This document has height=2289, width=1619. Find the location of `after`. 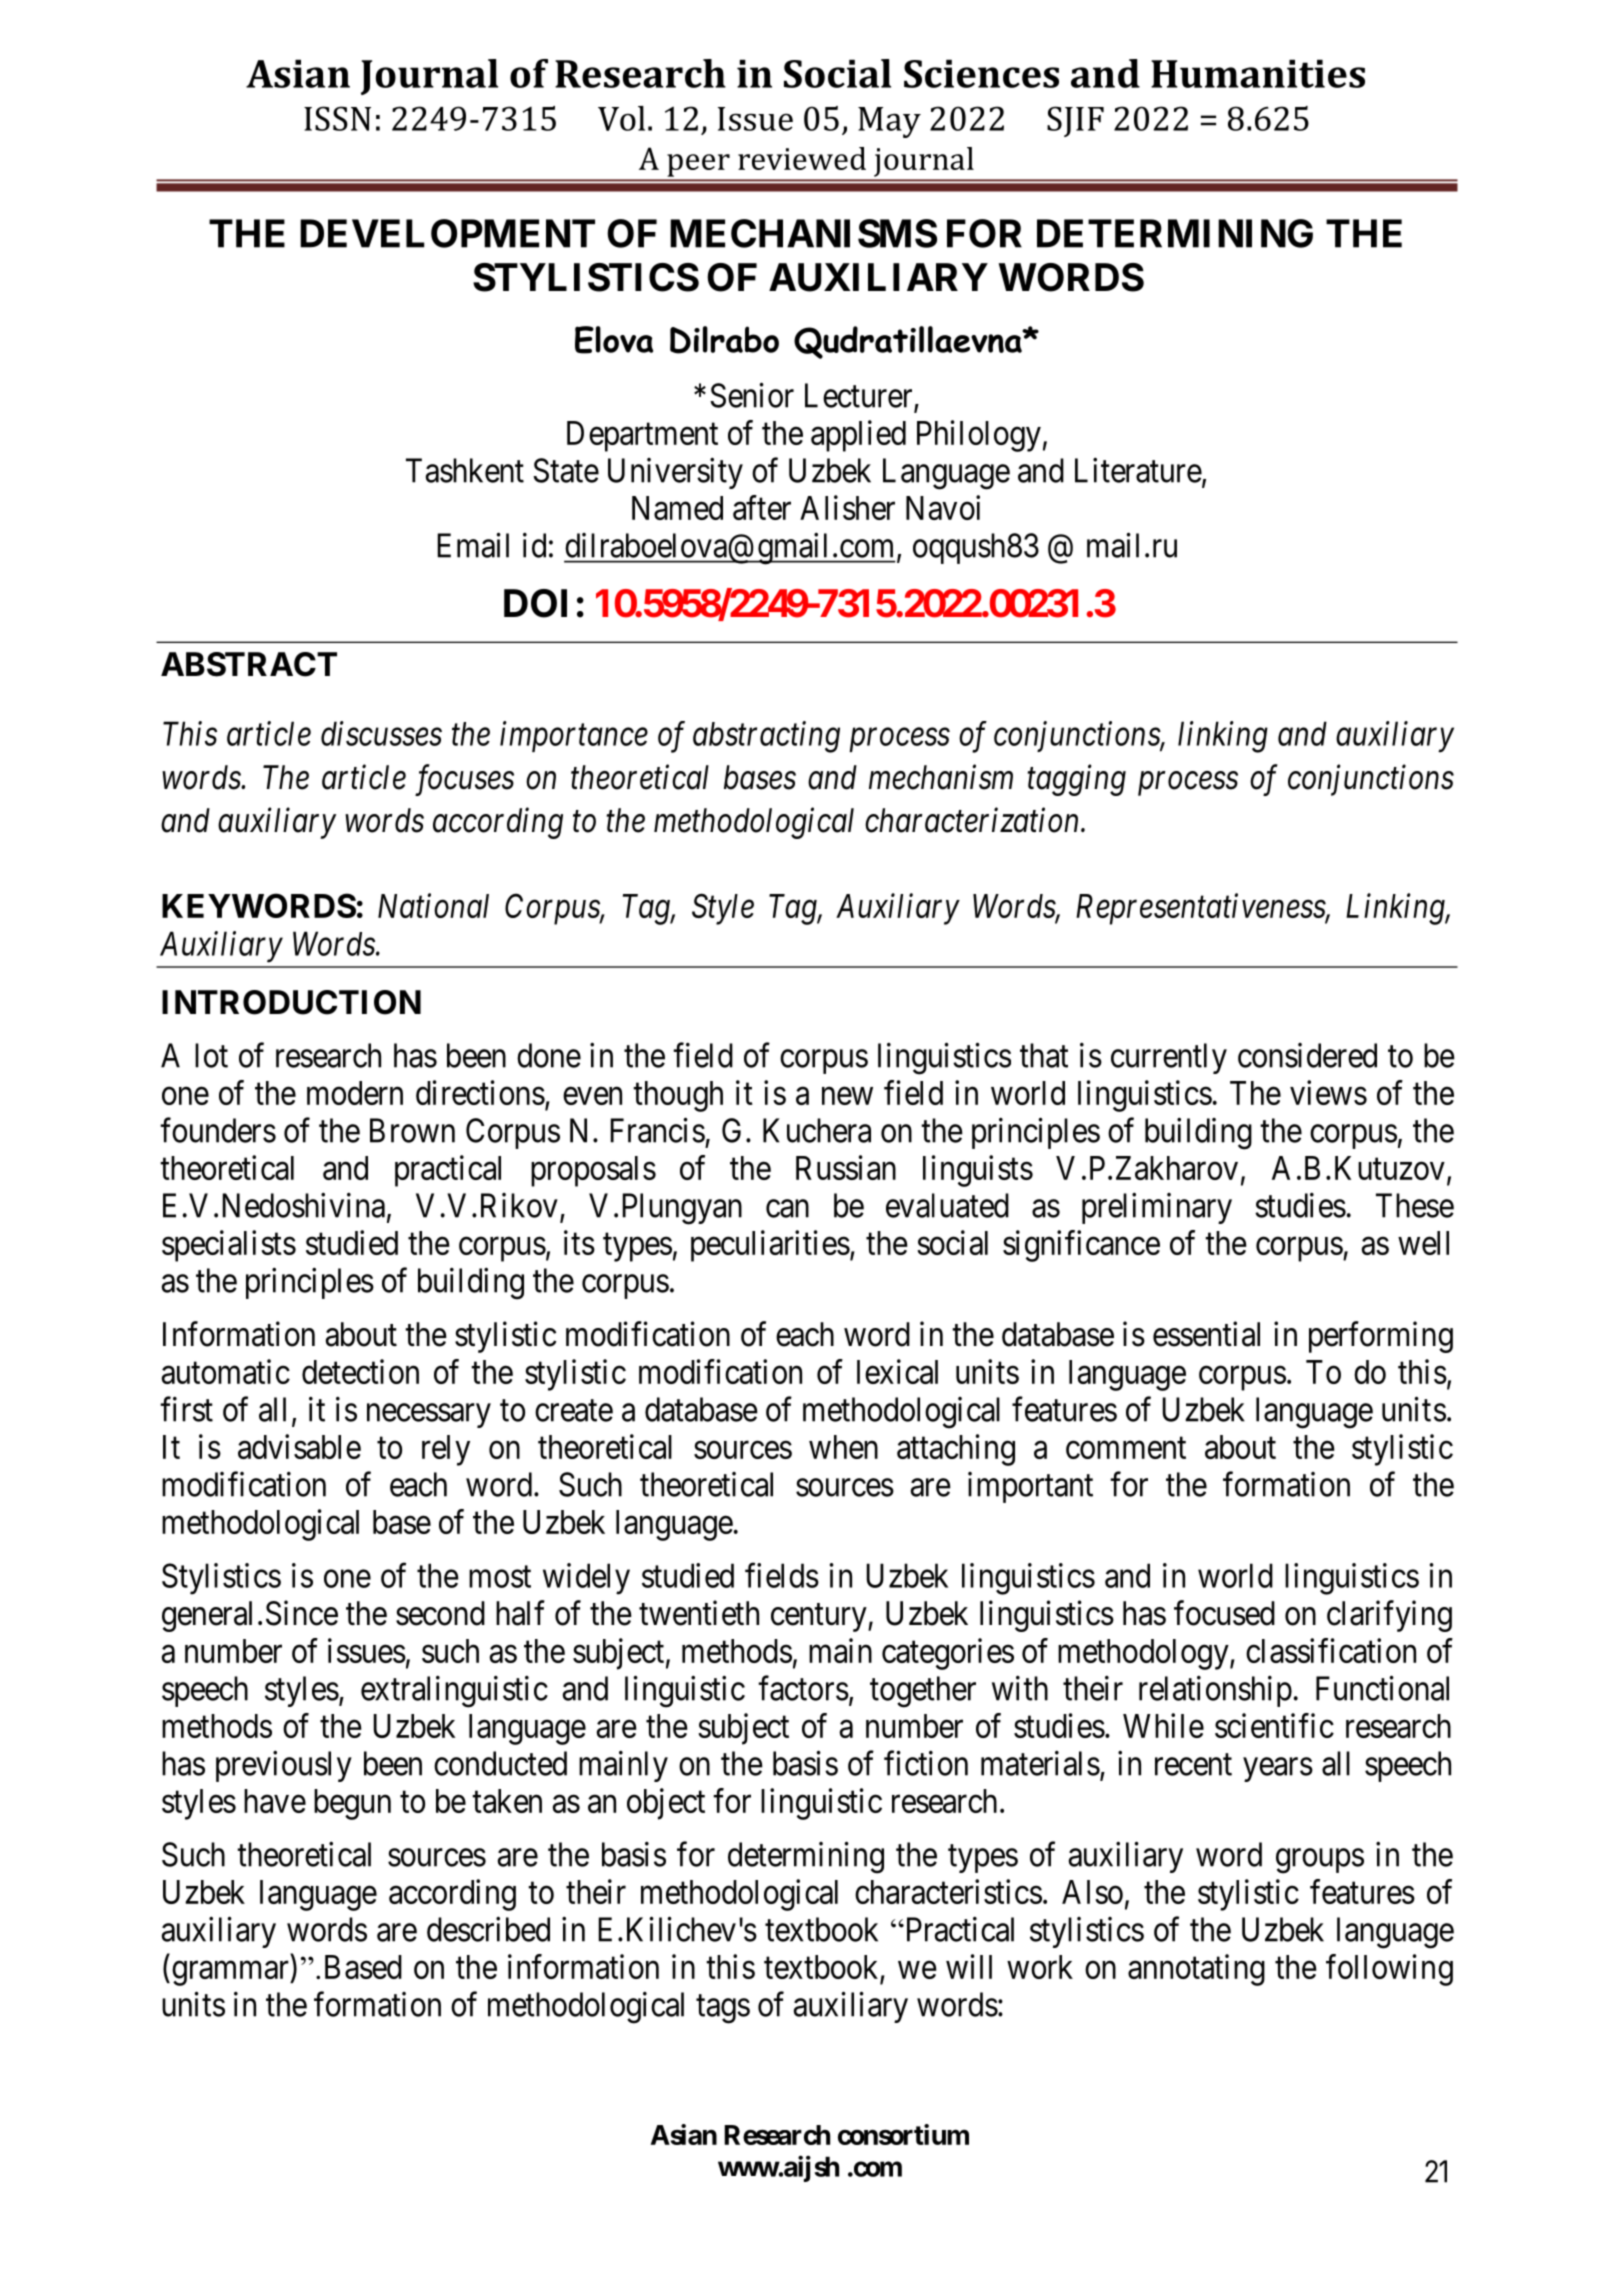

after is located at coordinates (762, 507).
